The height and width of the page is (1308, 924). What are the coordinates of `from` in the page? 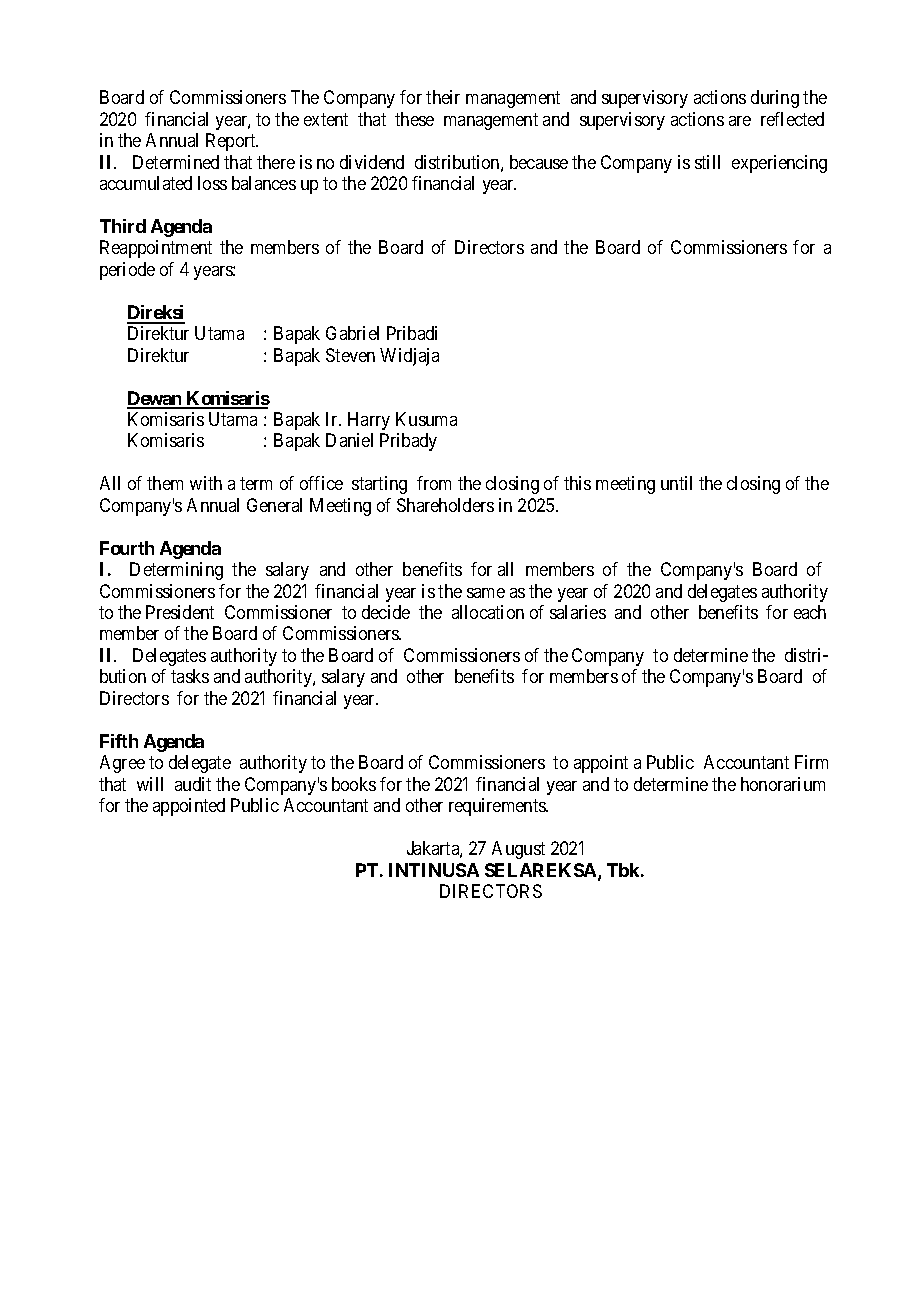 It's located at (434, 483).
